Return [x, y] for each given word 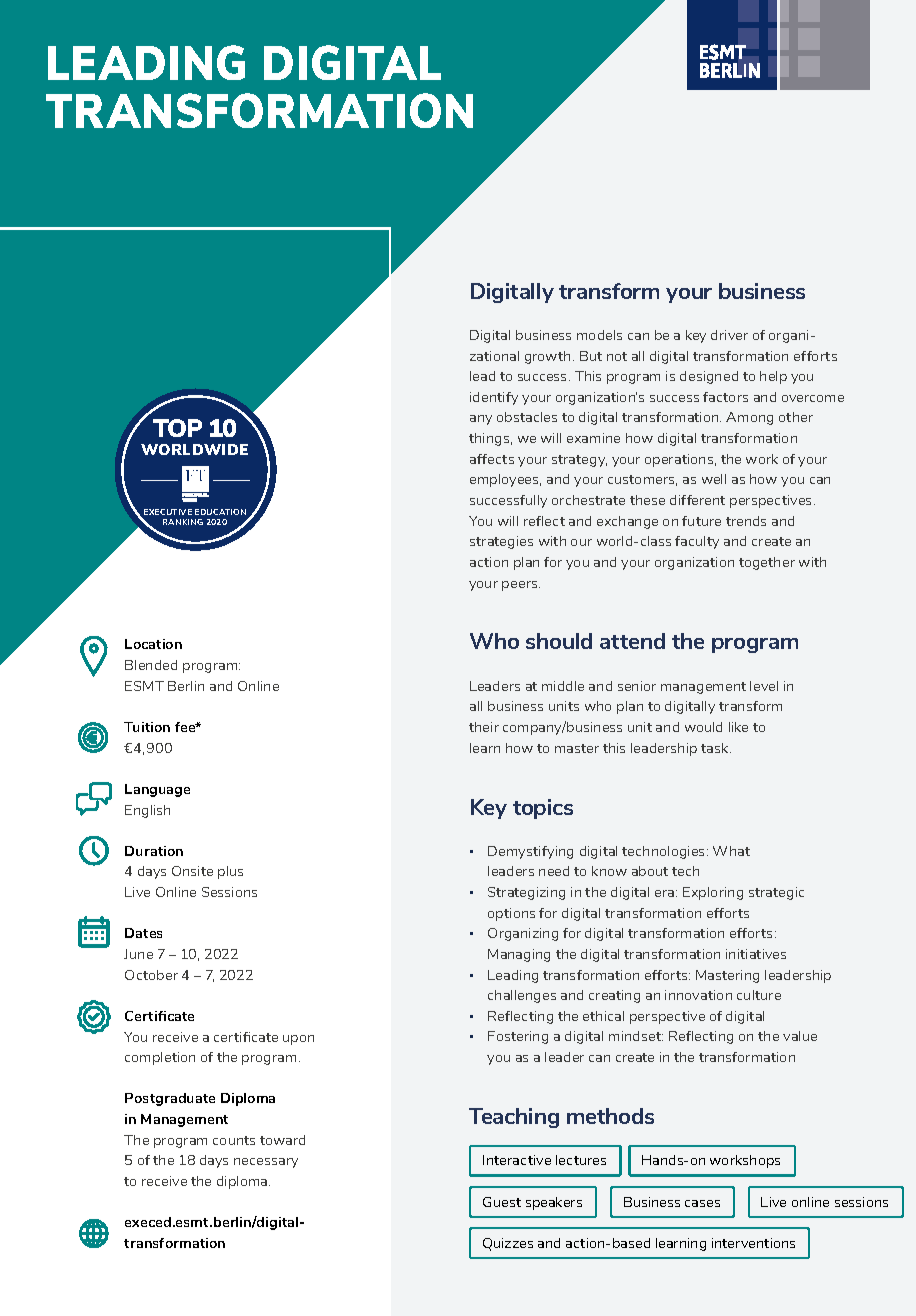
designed [709, 377]
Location [153, 644]
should [559, 641]
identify [494, 398]
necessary [266, 1163]
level [764, 686]
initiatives [756, 954]
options [511, 914]
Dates [143, 933]
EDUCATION [220, 512]
